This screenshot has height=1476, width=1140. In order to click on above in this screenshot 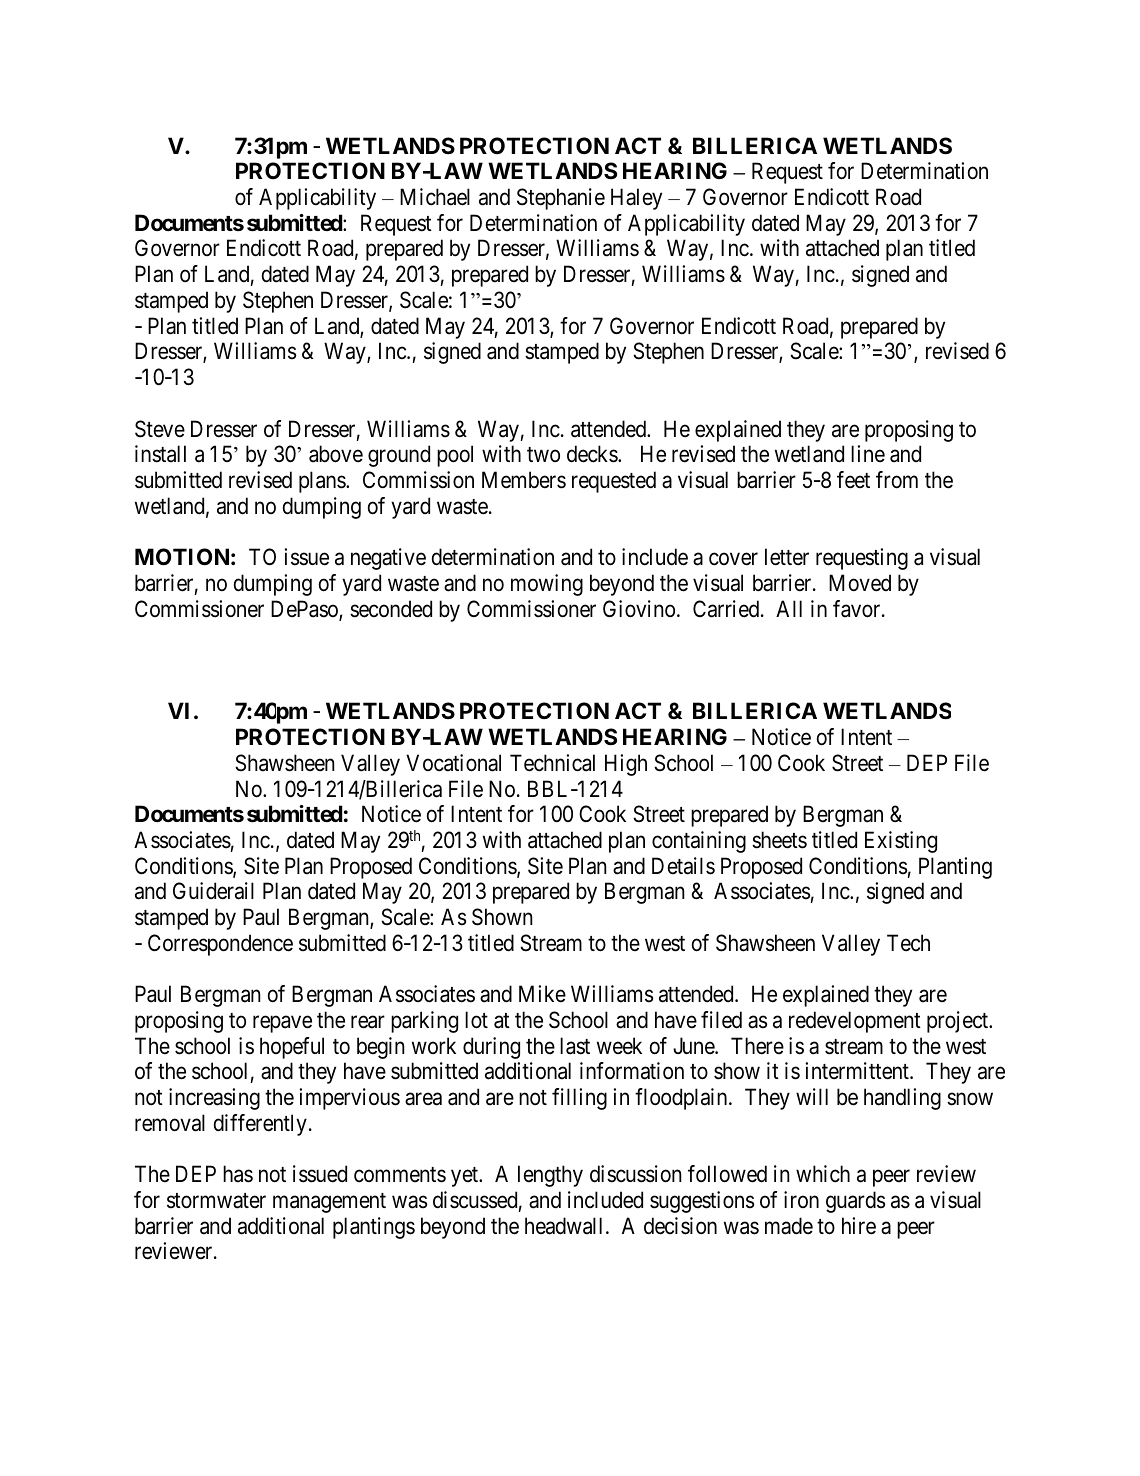, I will do `click(336, 454)`.
